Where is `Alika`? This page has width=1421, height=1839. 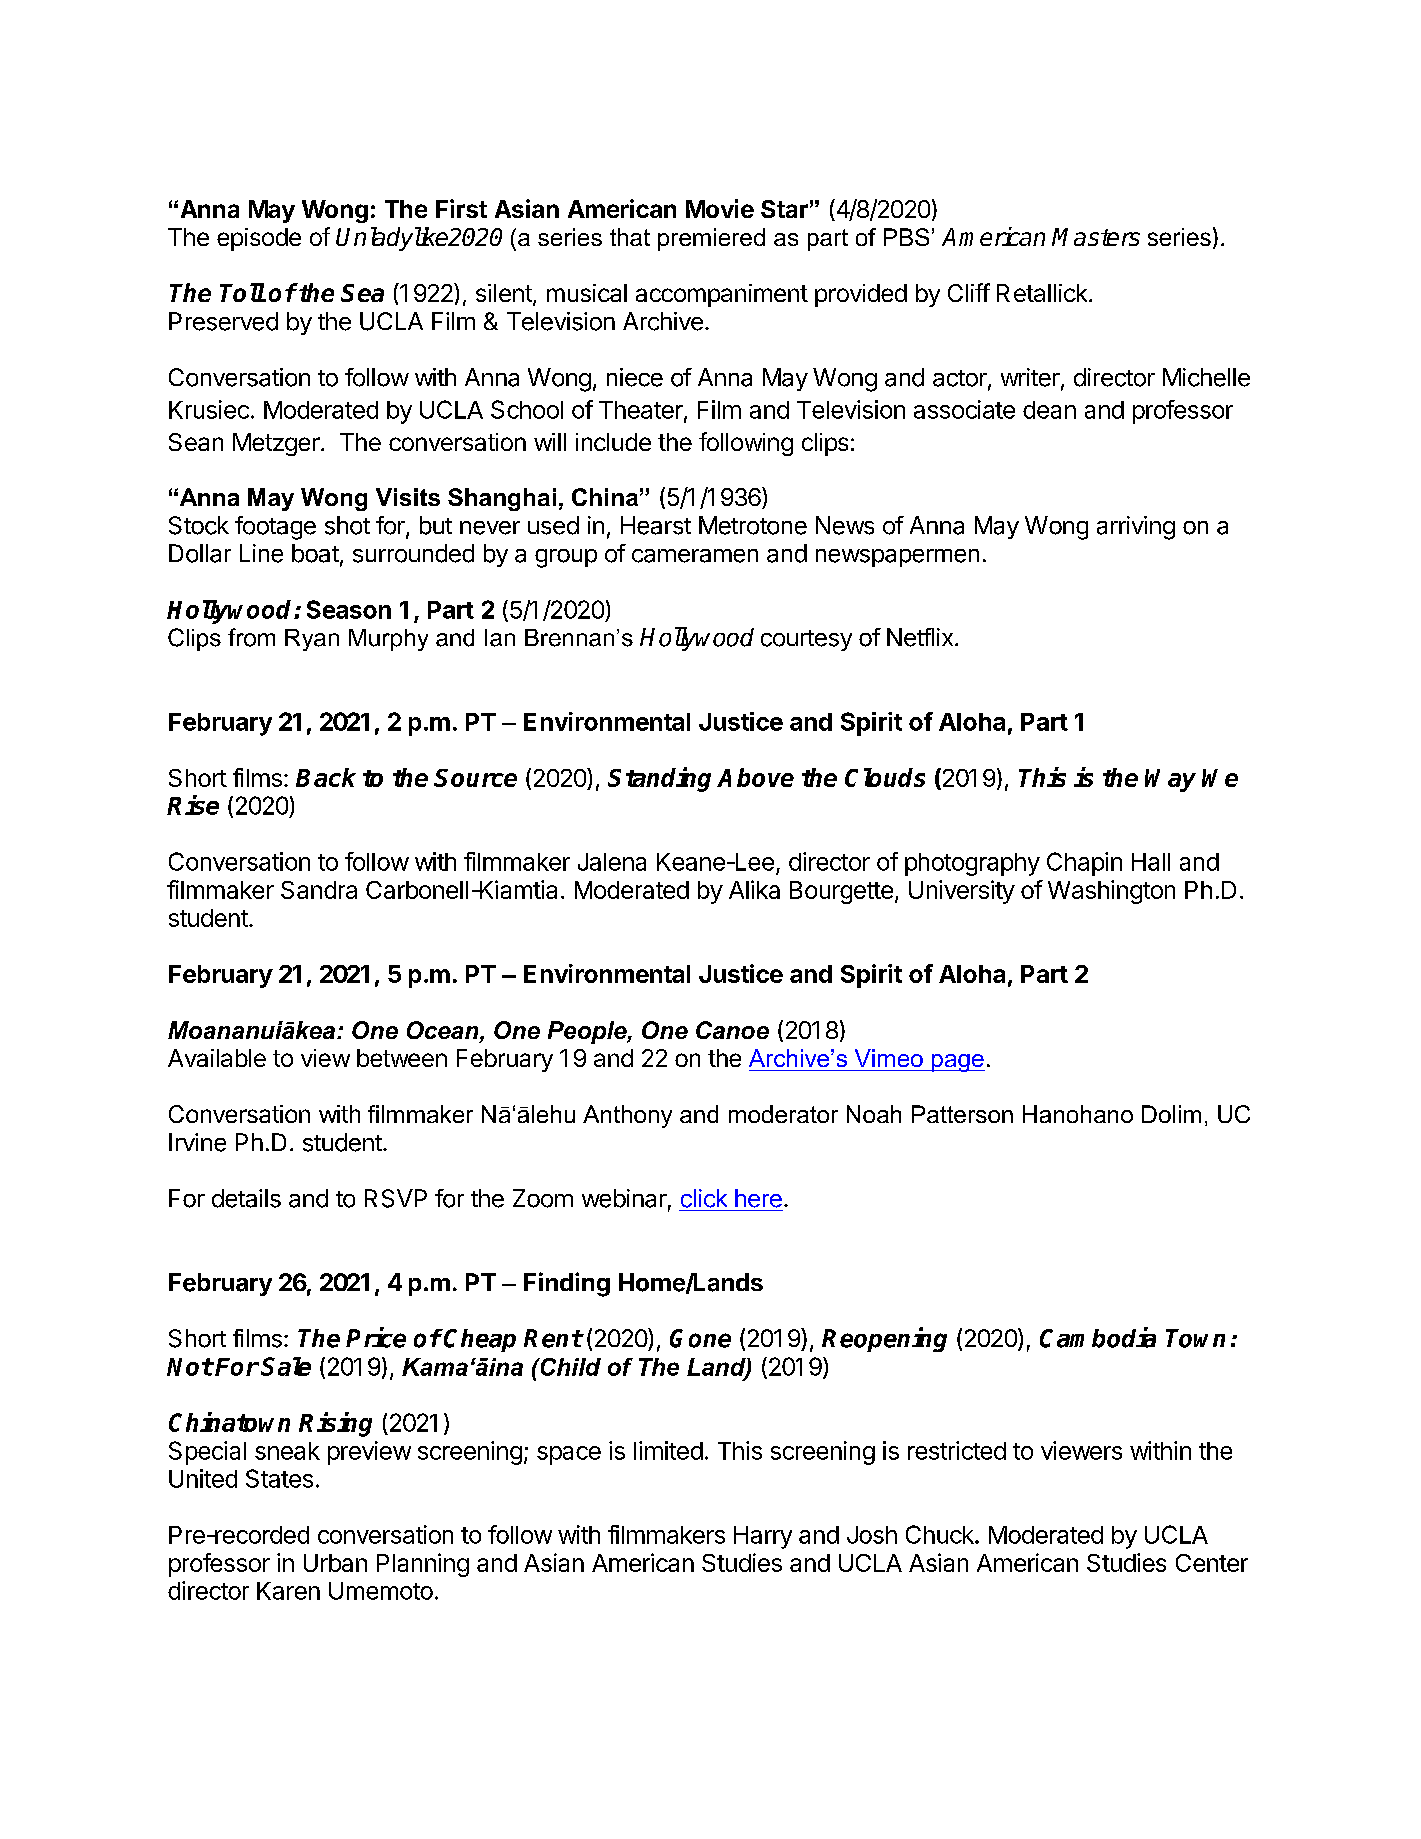
Alika is located at coordinates (754, 889).
